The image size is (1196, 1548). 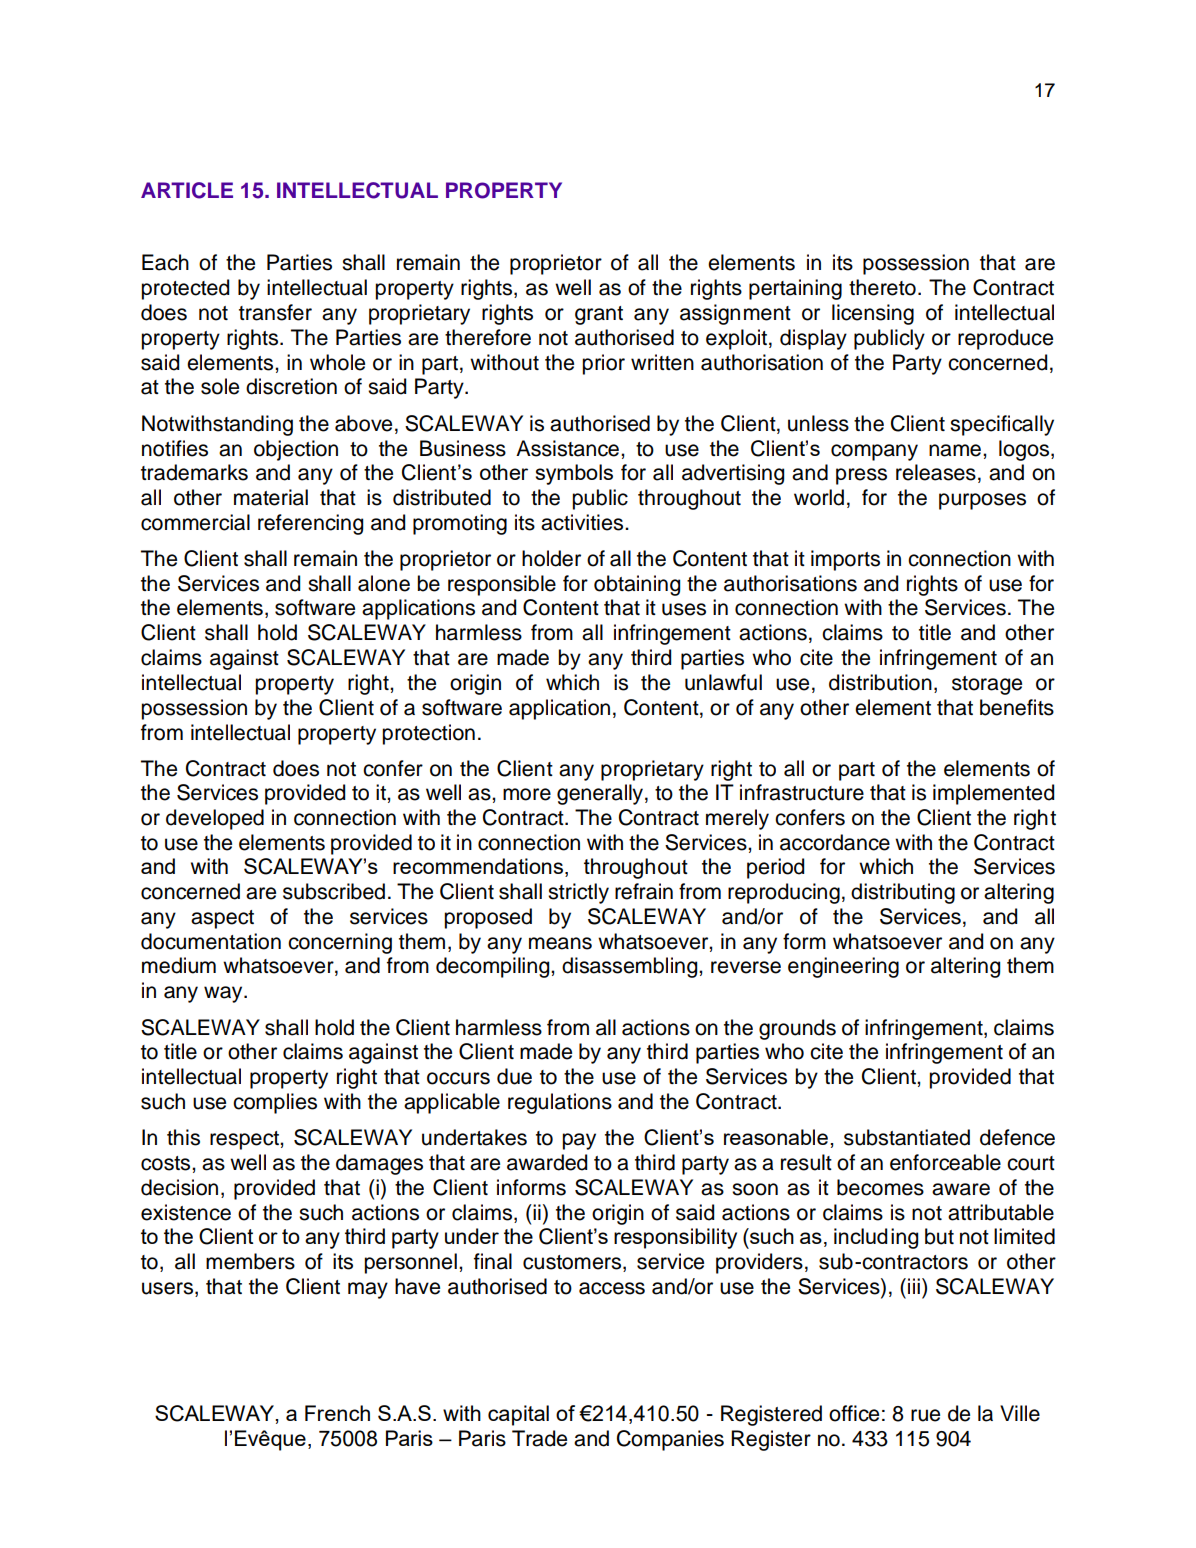 What do you see at coordinates (518, 1415) in the image?
I see `capital` at bounding box center [518, 1415].
